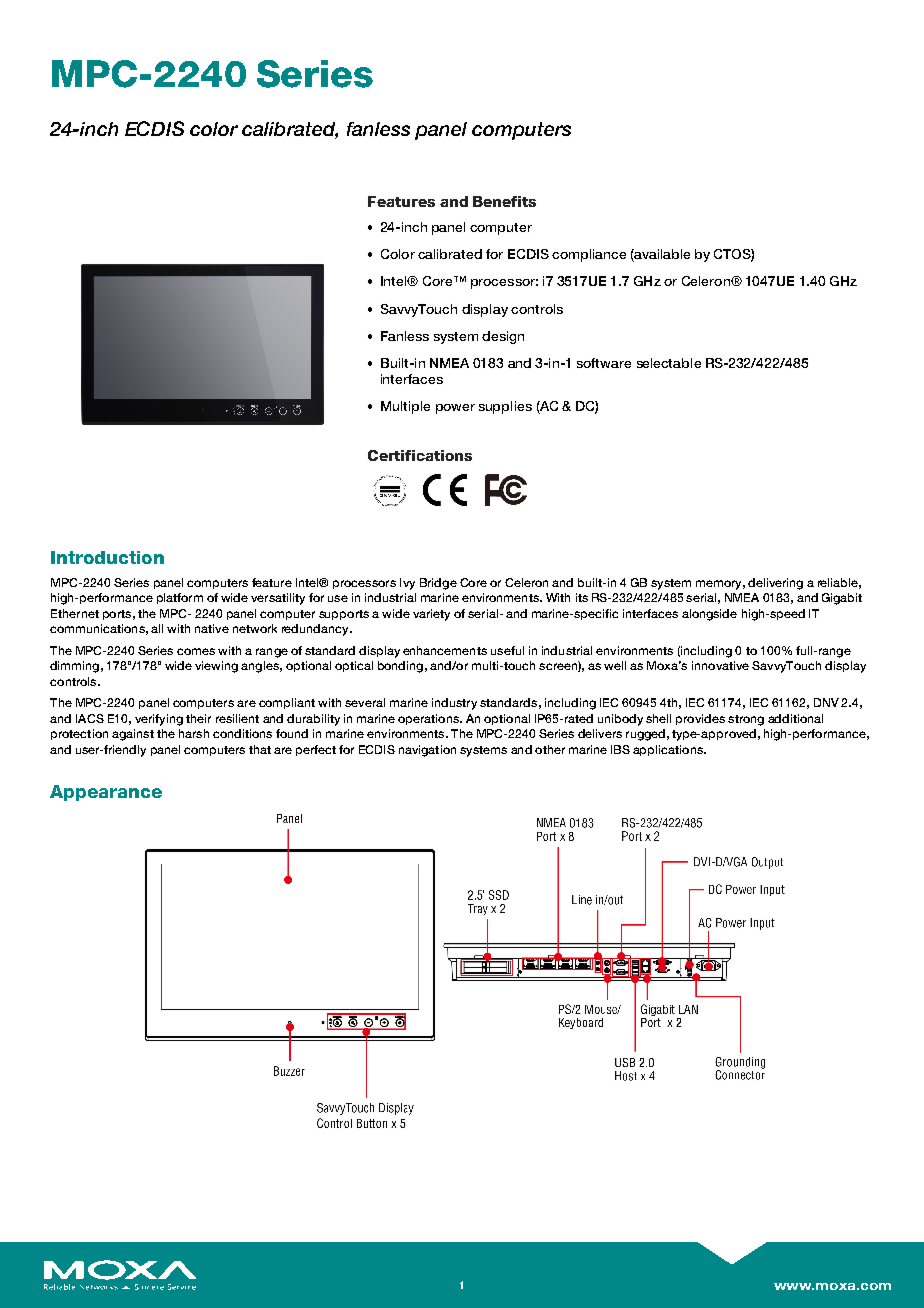 This image has width=924, height=1308. What do you see at coordinates (775, 584) in the image?
I see `delivering` at bounding box center [775, 584].
